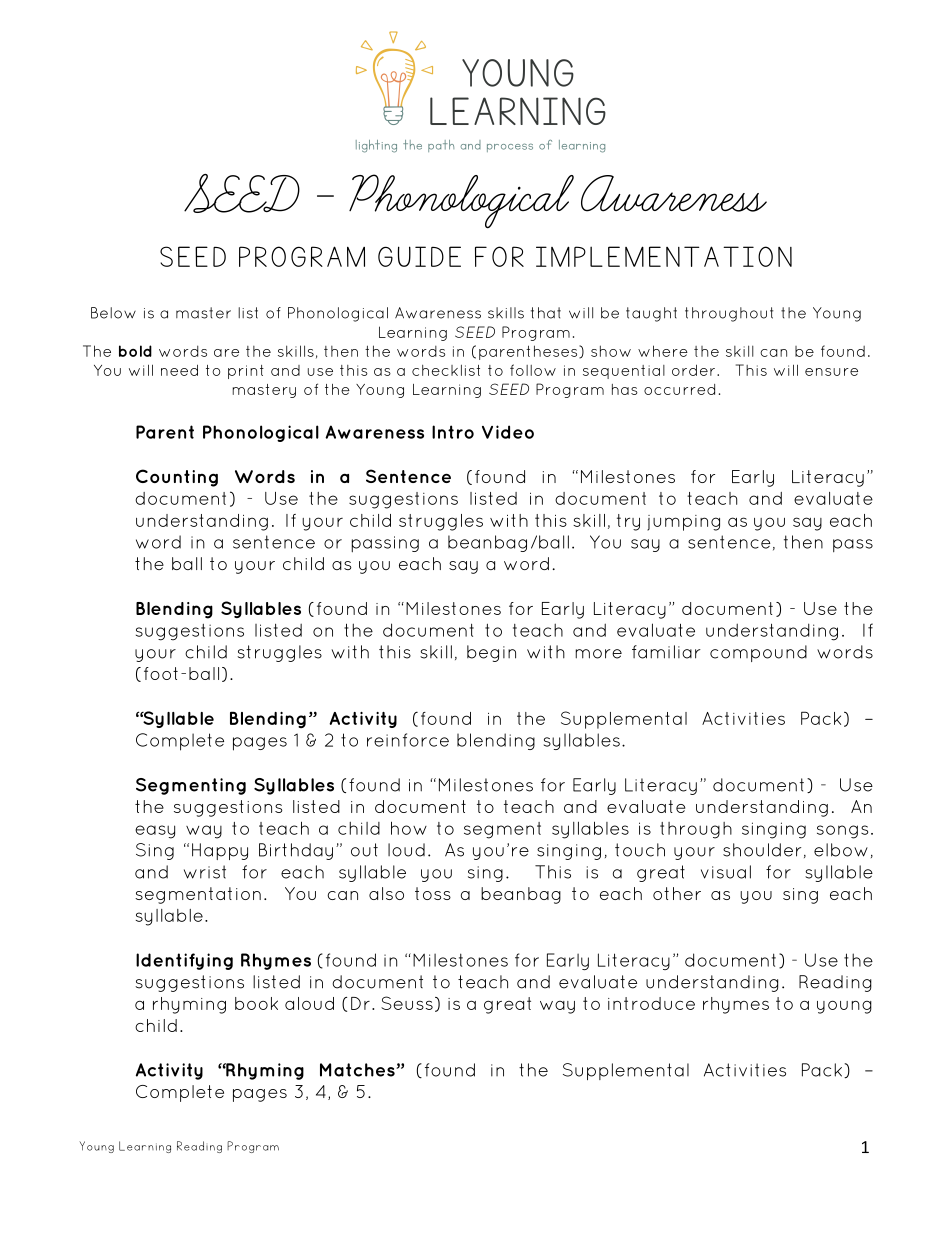 The width and height of the image is (952, 1233). Describe the element at coordinates (664, 256) in the image. I see `IMPLEMENTATION` at that location.
